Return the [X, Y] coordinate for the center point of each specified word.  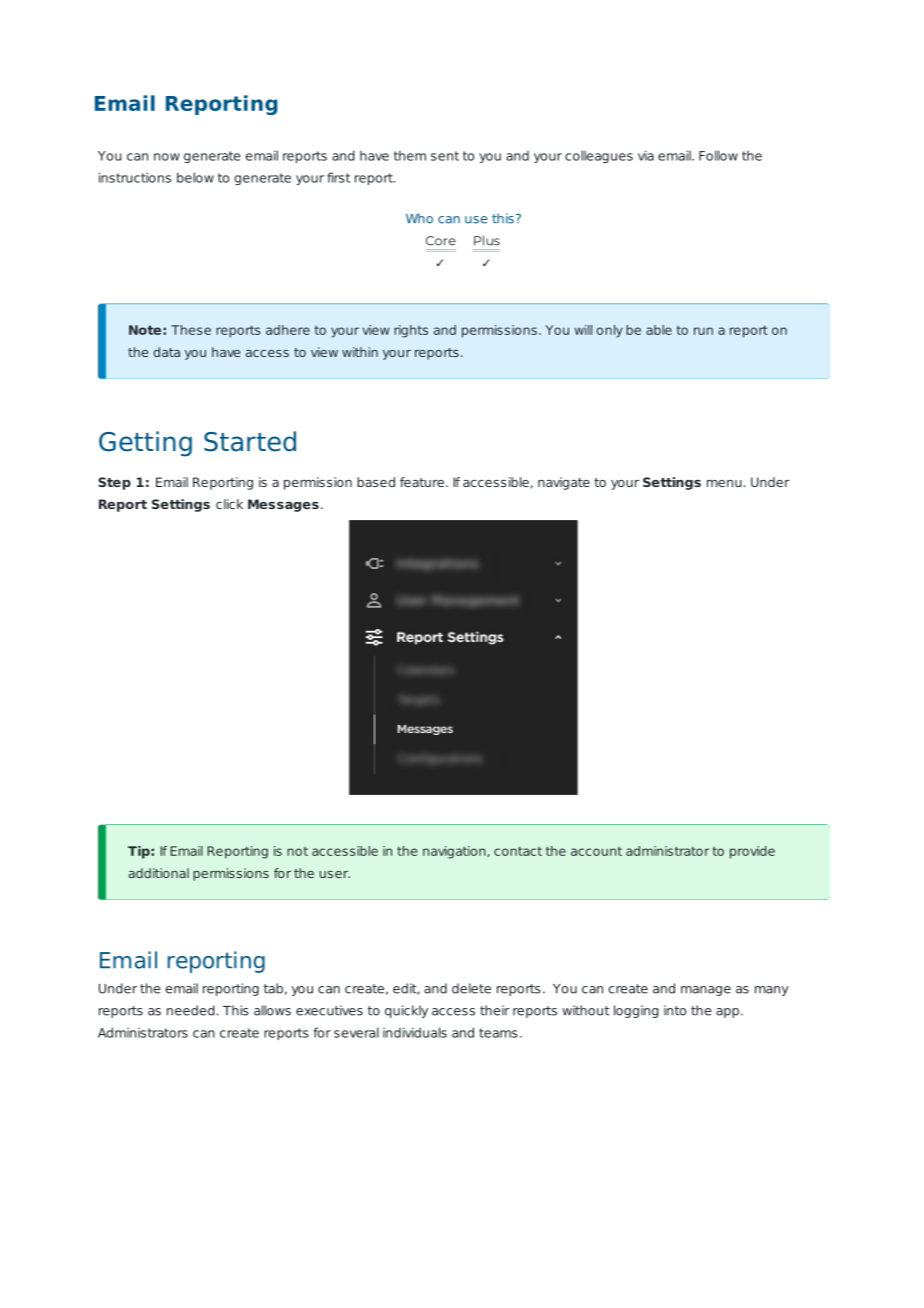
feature [422, 482]
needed [191, 1010]
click [229, 504]
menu [724, 483]
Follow [718, 155]
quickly [406, 1011]
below [195, 177]
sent [445, 156]
